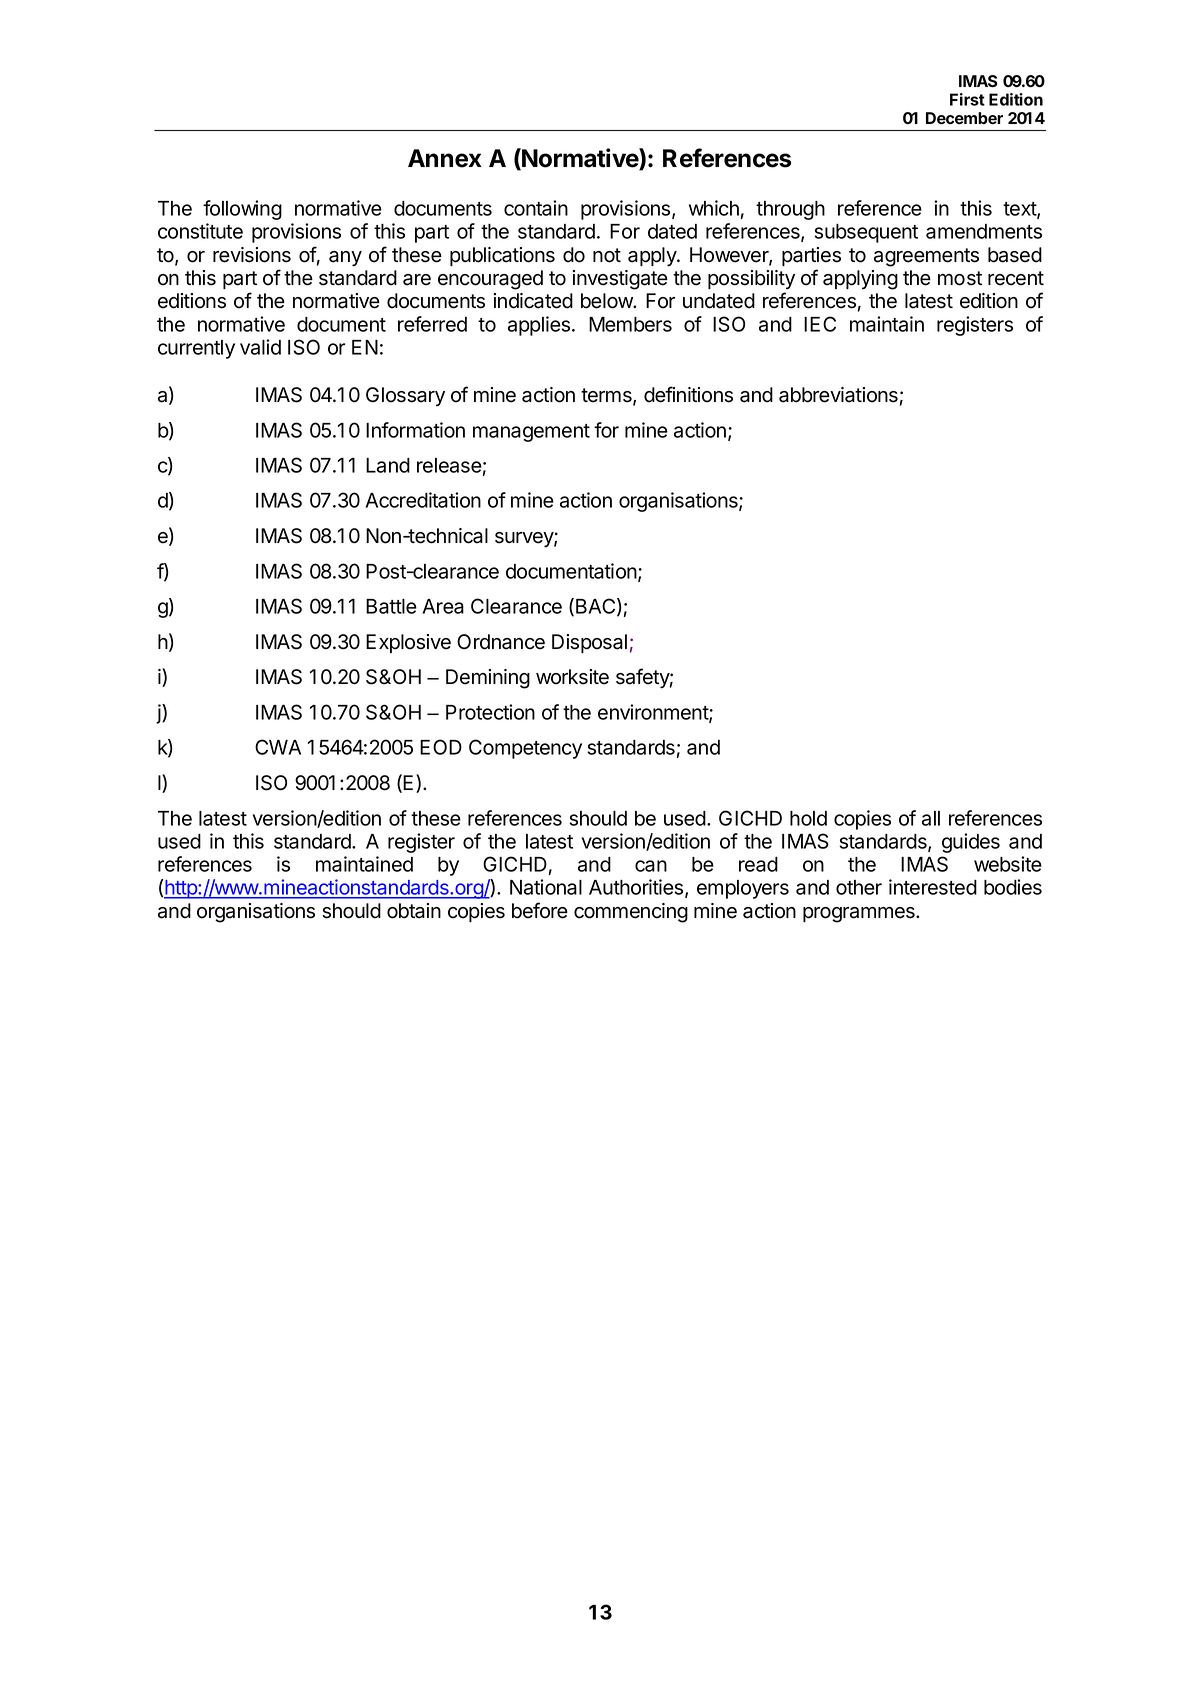 The width and height of the image is (1200, 1697). Describe the element at coordinates (388, 465) in the image. I see `Land` at that location.
